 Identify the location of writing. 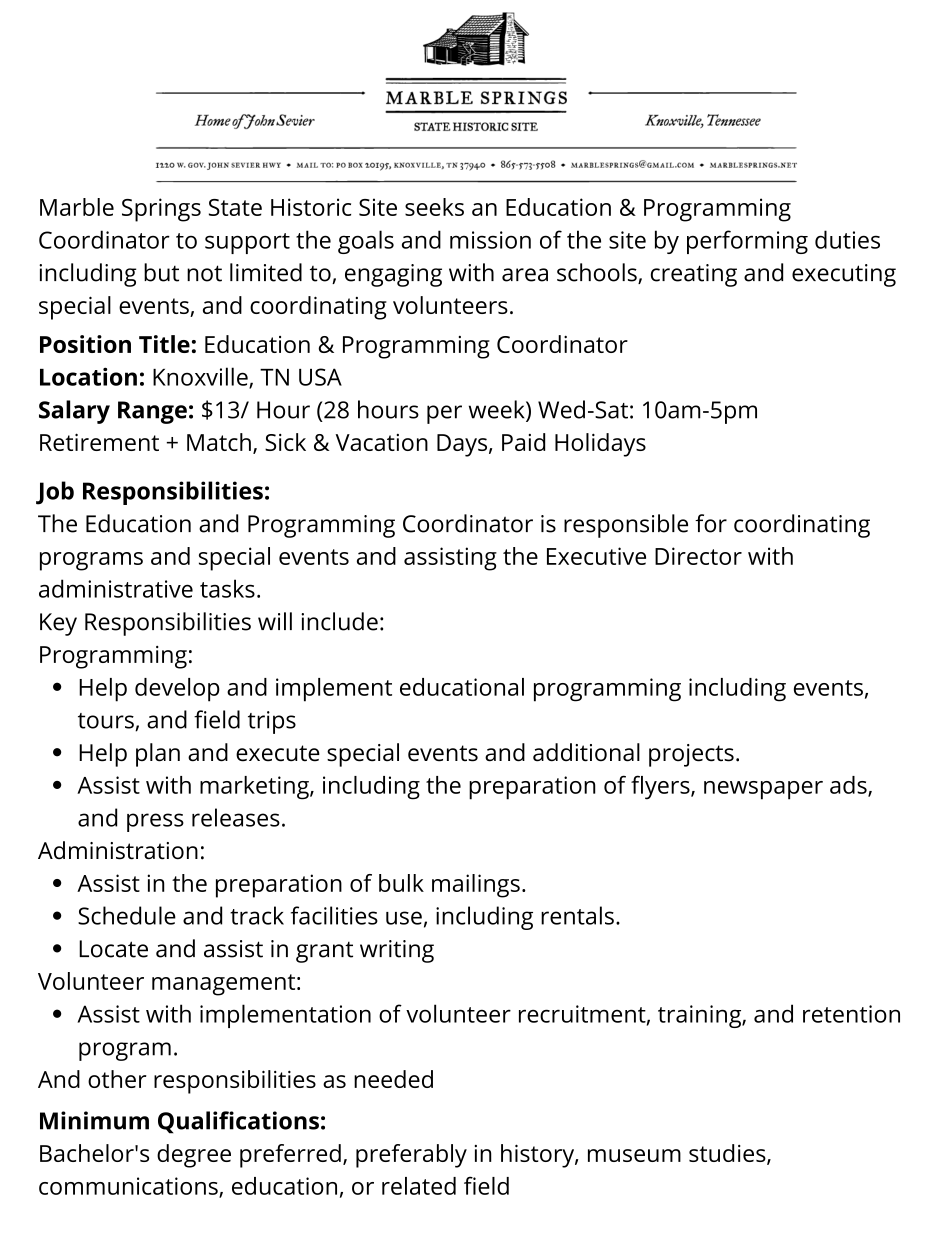
(397, 951).
